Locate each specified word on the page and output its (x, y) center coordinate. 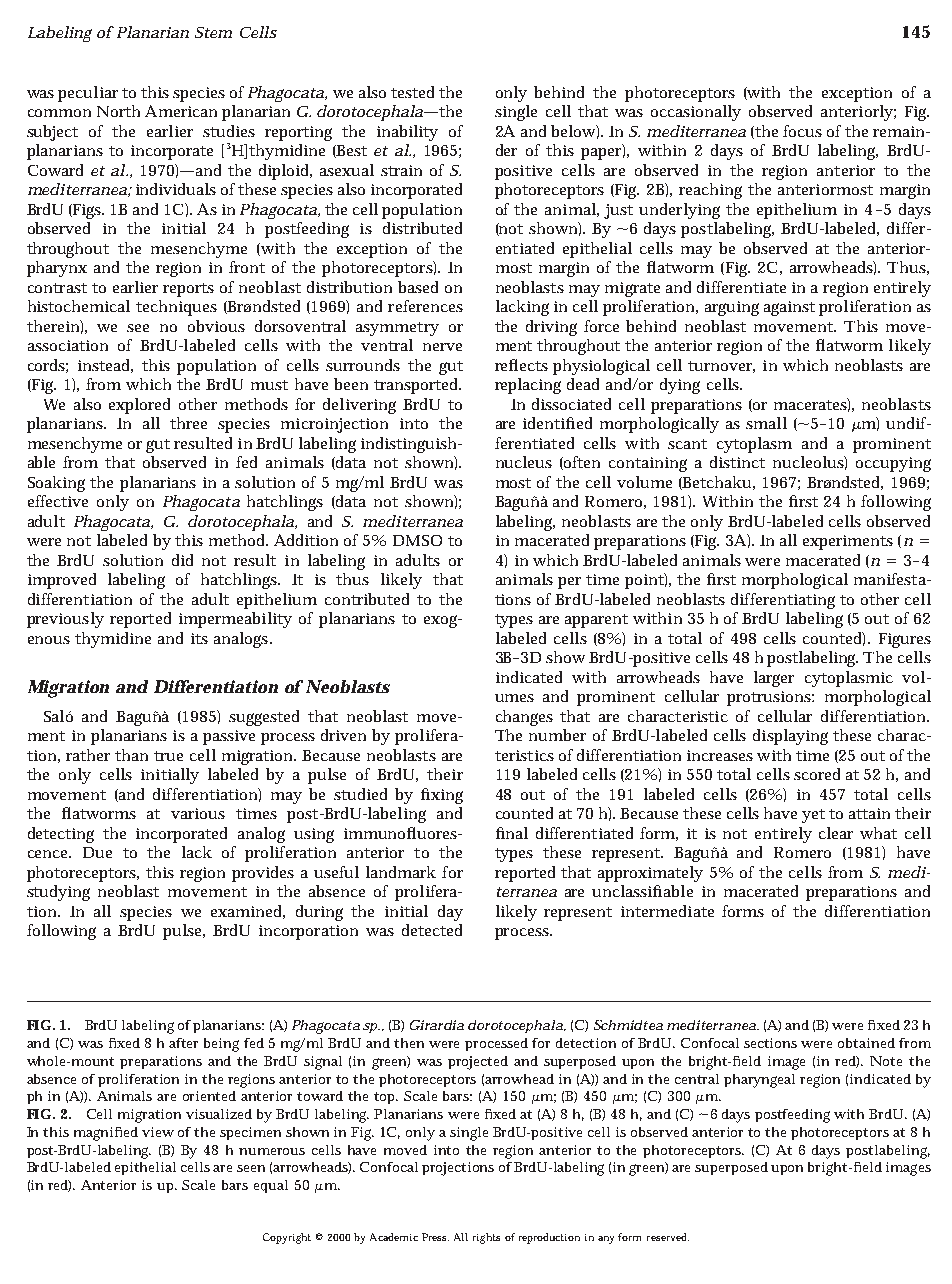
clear (836, 833)
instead (105, 366)
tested (412, 92)
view (158, 1132)
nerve (442, 347)
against (789, 308)
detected (432, 930)
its (199, 638)
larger (774, 679)
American (181, 111)
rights (486, 1238)
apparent (596, 621)
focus (802, 131)
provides (263, 874)
